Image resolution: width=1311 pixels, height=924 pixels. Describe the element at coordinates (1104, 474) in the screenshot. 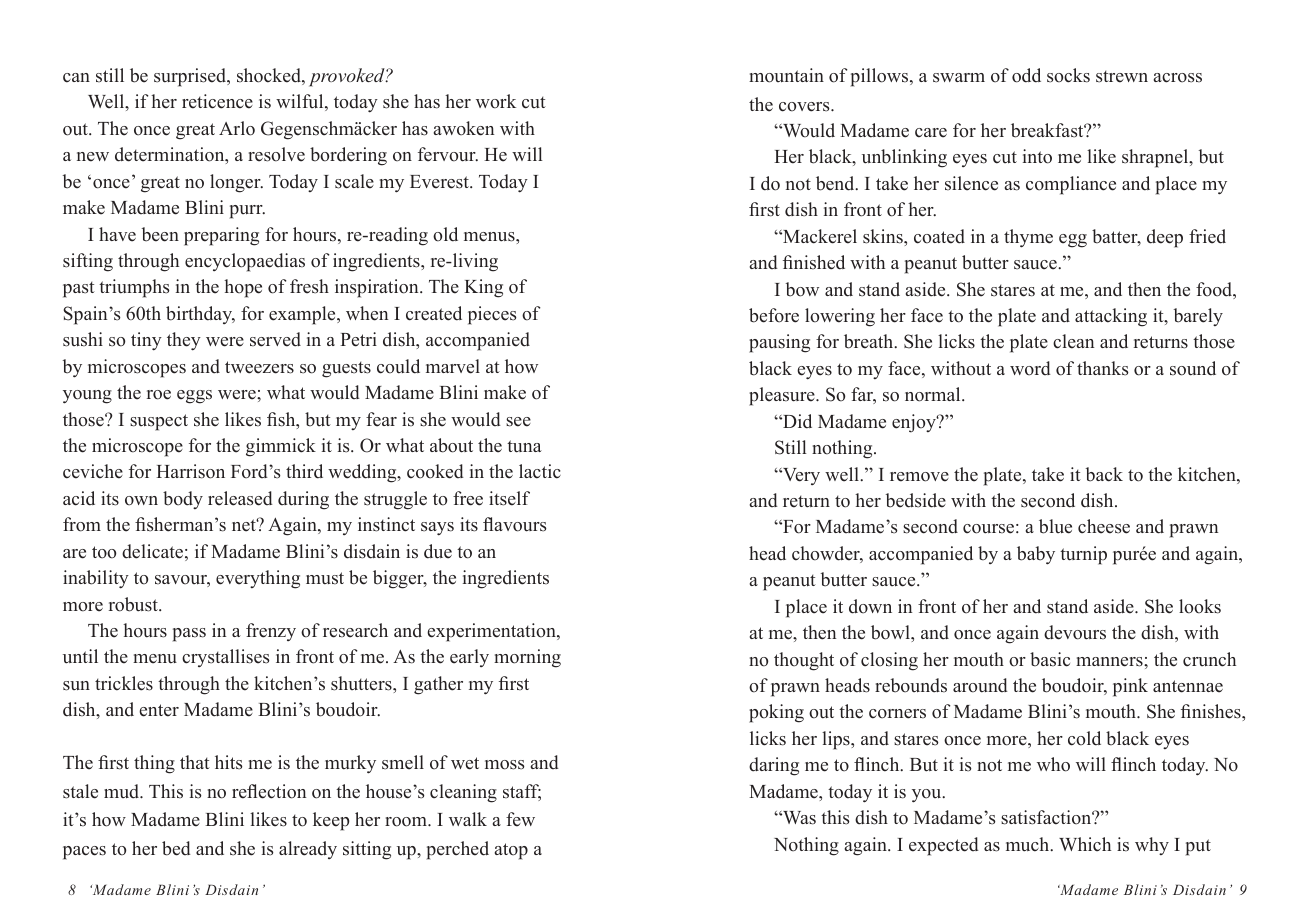

I see `back` at that location.
